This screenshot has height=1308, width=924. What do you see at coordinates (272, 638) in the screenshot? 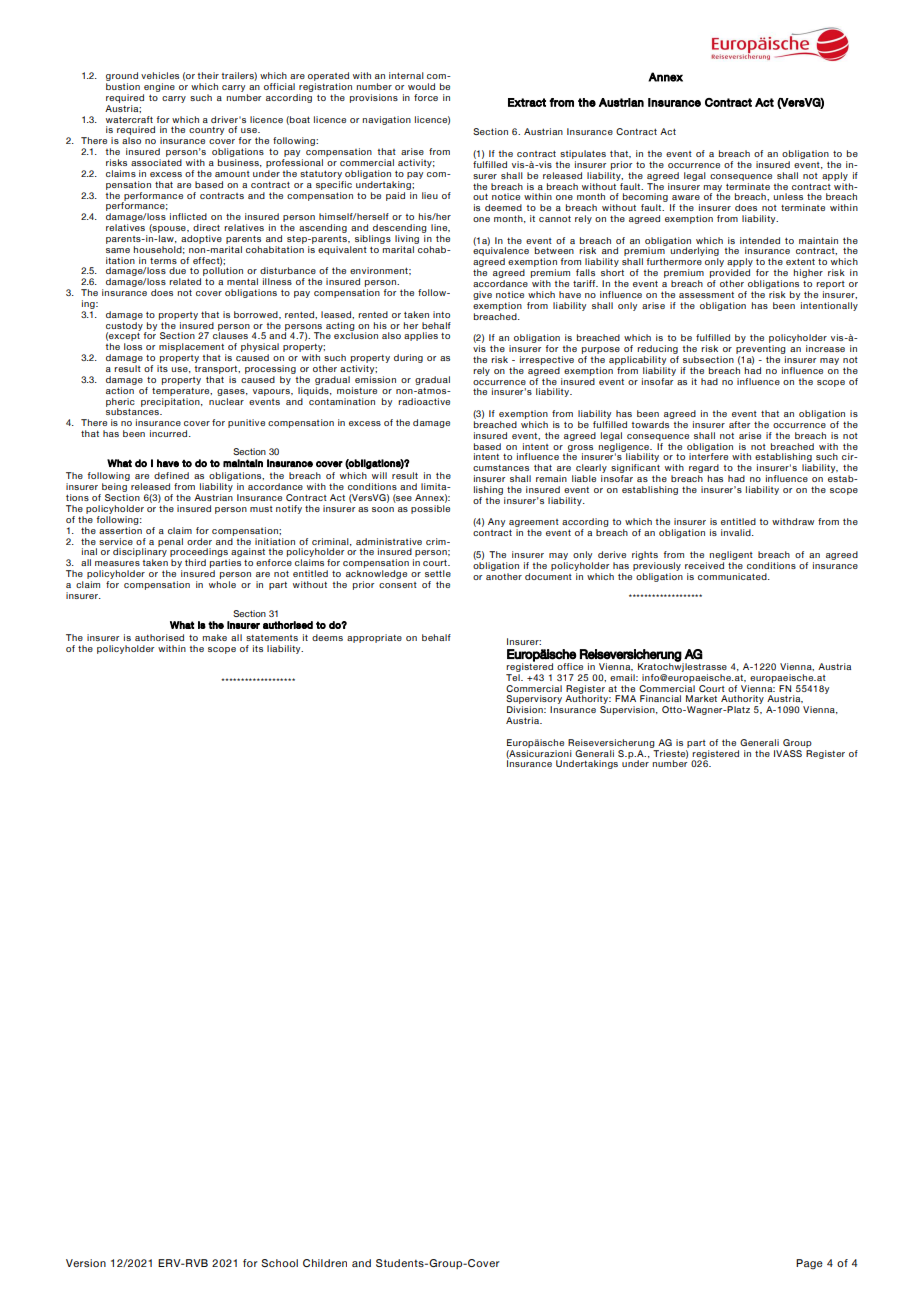
I see `statements` at bounding box center [272, 638].
